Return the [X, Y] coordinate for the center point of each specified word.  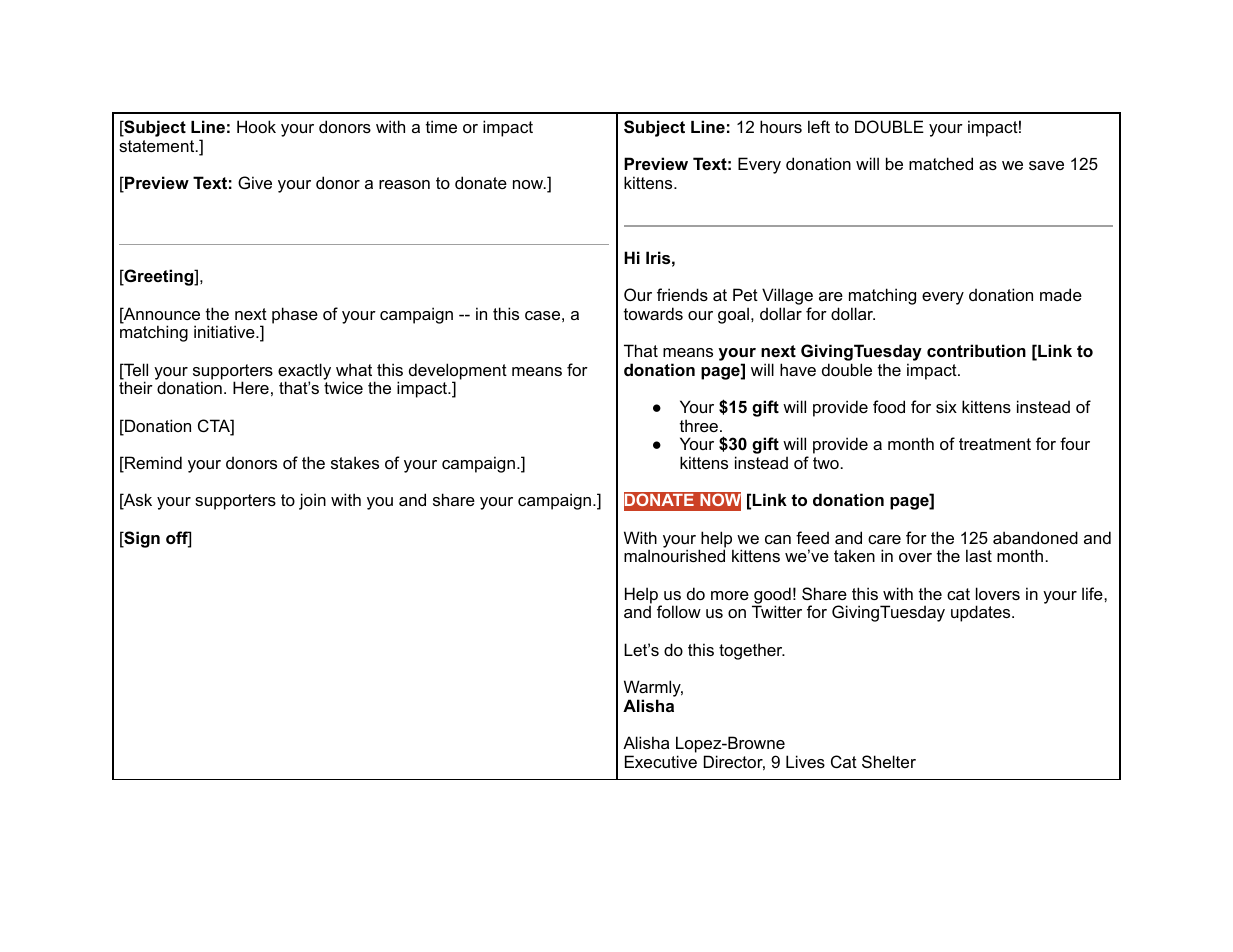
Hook [256, 126]
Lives [805, 761]
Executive [661, 761]
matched [941, 163]
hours [781, 126]
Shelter [889, 761]
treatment [995, 444]
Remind [152, 464]
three [699, 425]
